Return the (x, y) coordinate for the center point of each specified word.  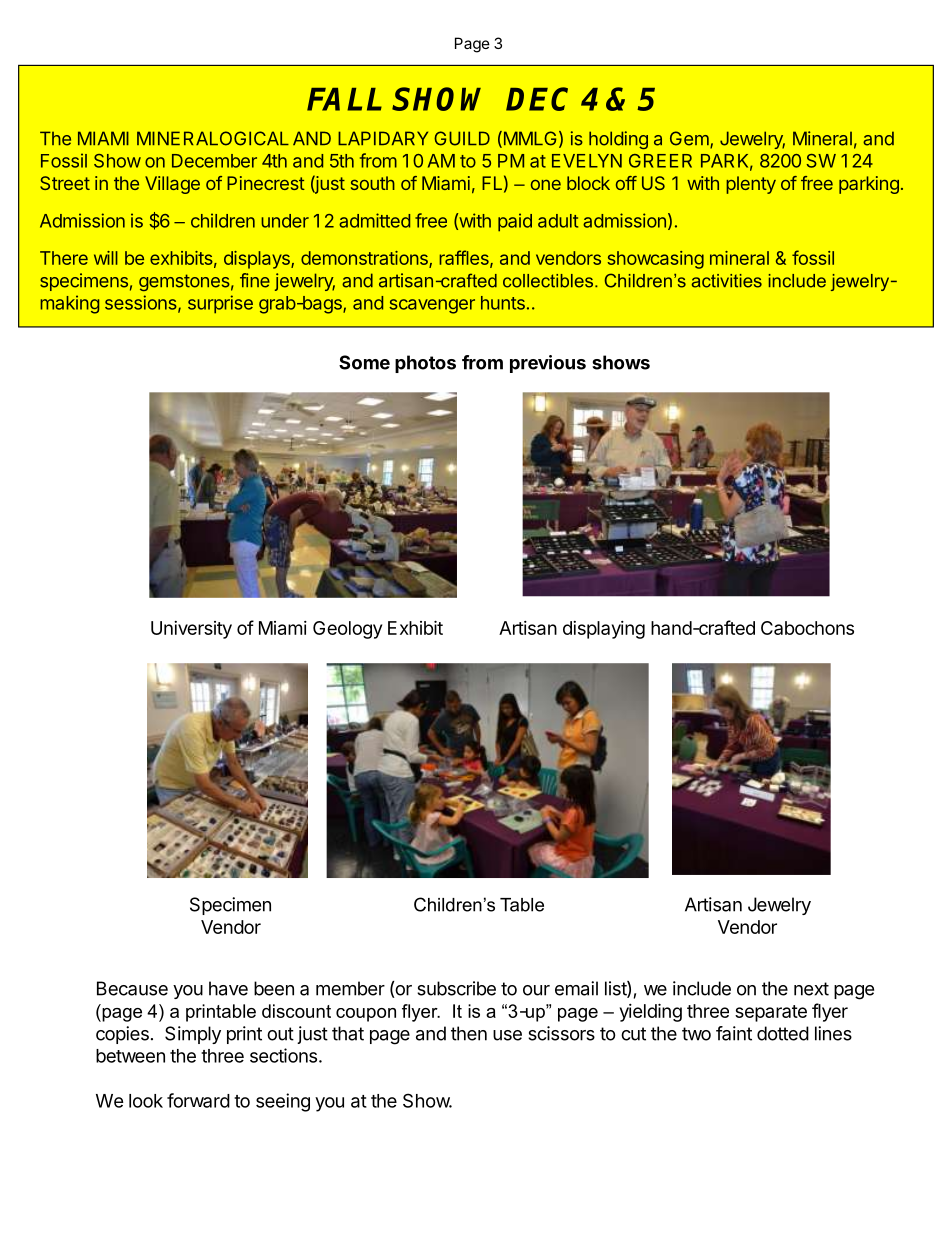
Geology (347, 630)
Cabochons (807, 628)
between (130, 1056)
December (214, 161)
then (469, 1033)
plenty (751, 185)
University (191, 630)
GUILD (462, 138)
